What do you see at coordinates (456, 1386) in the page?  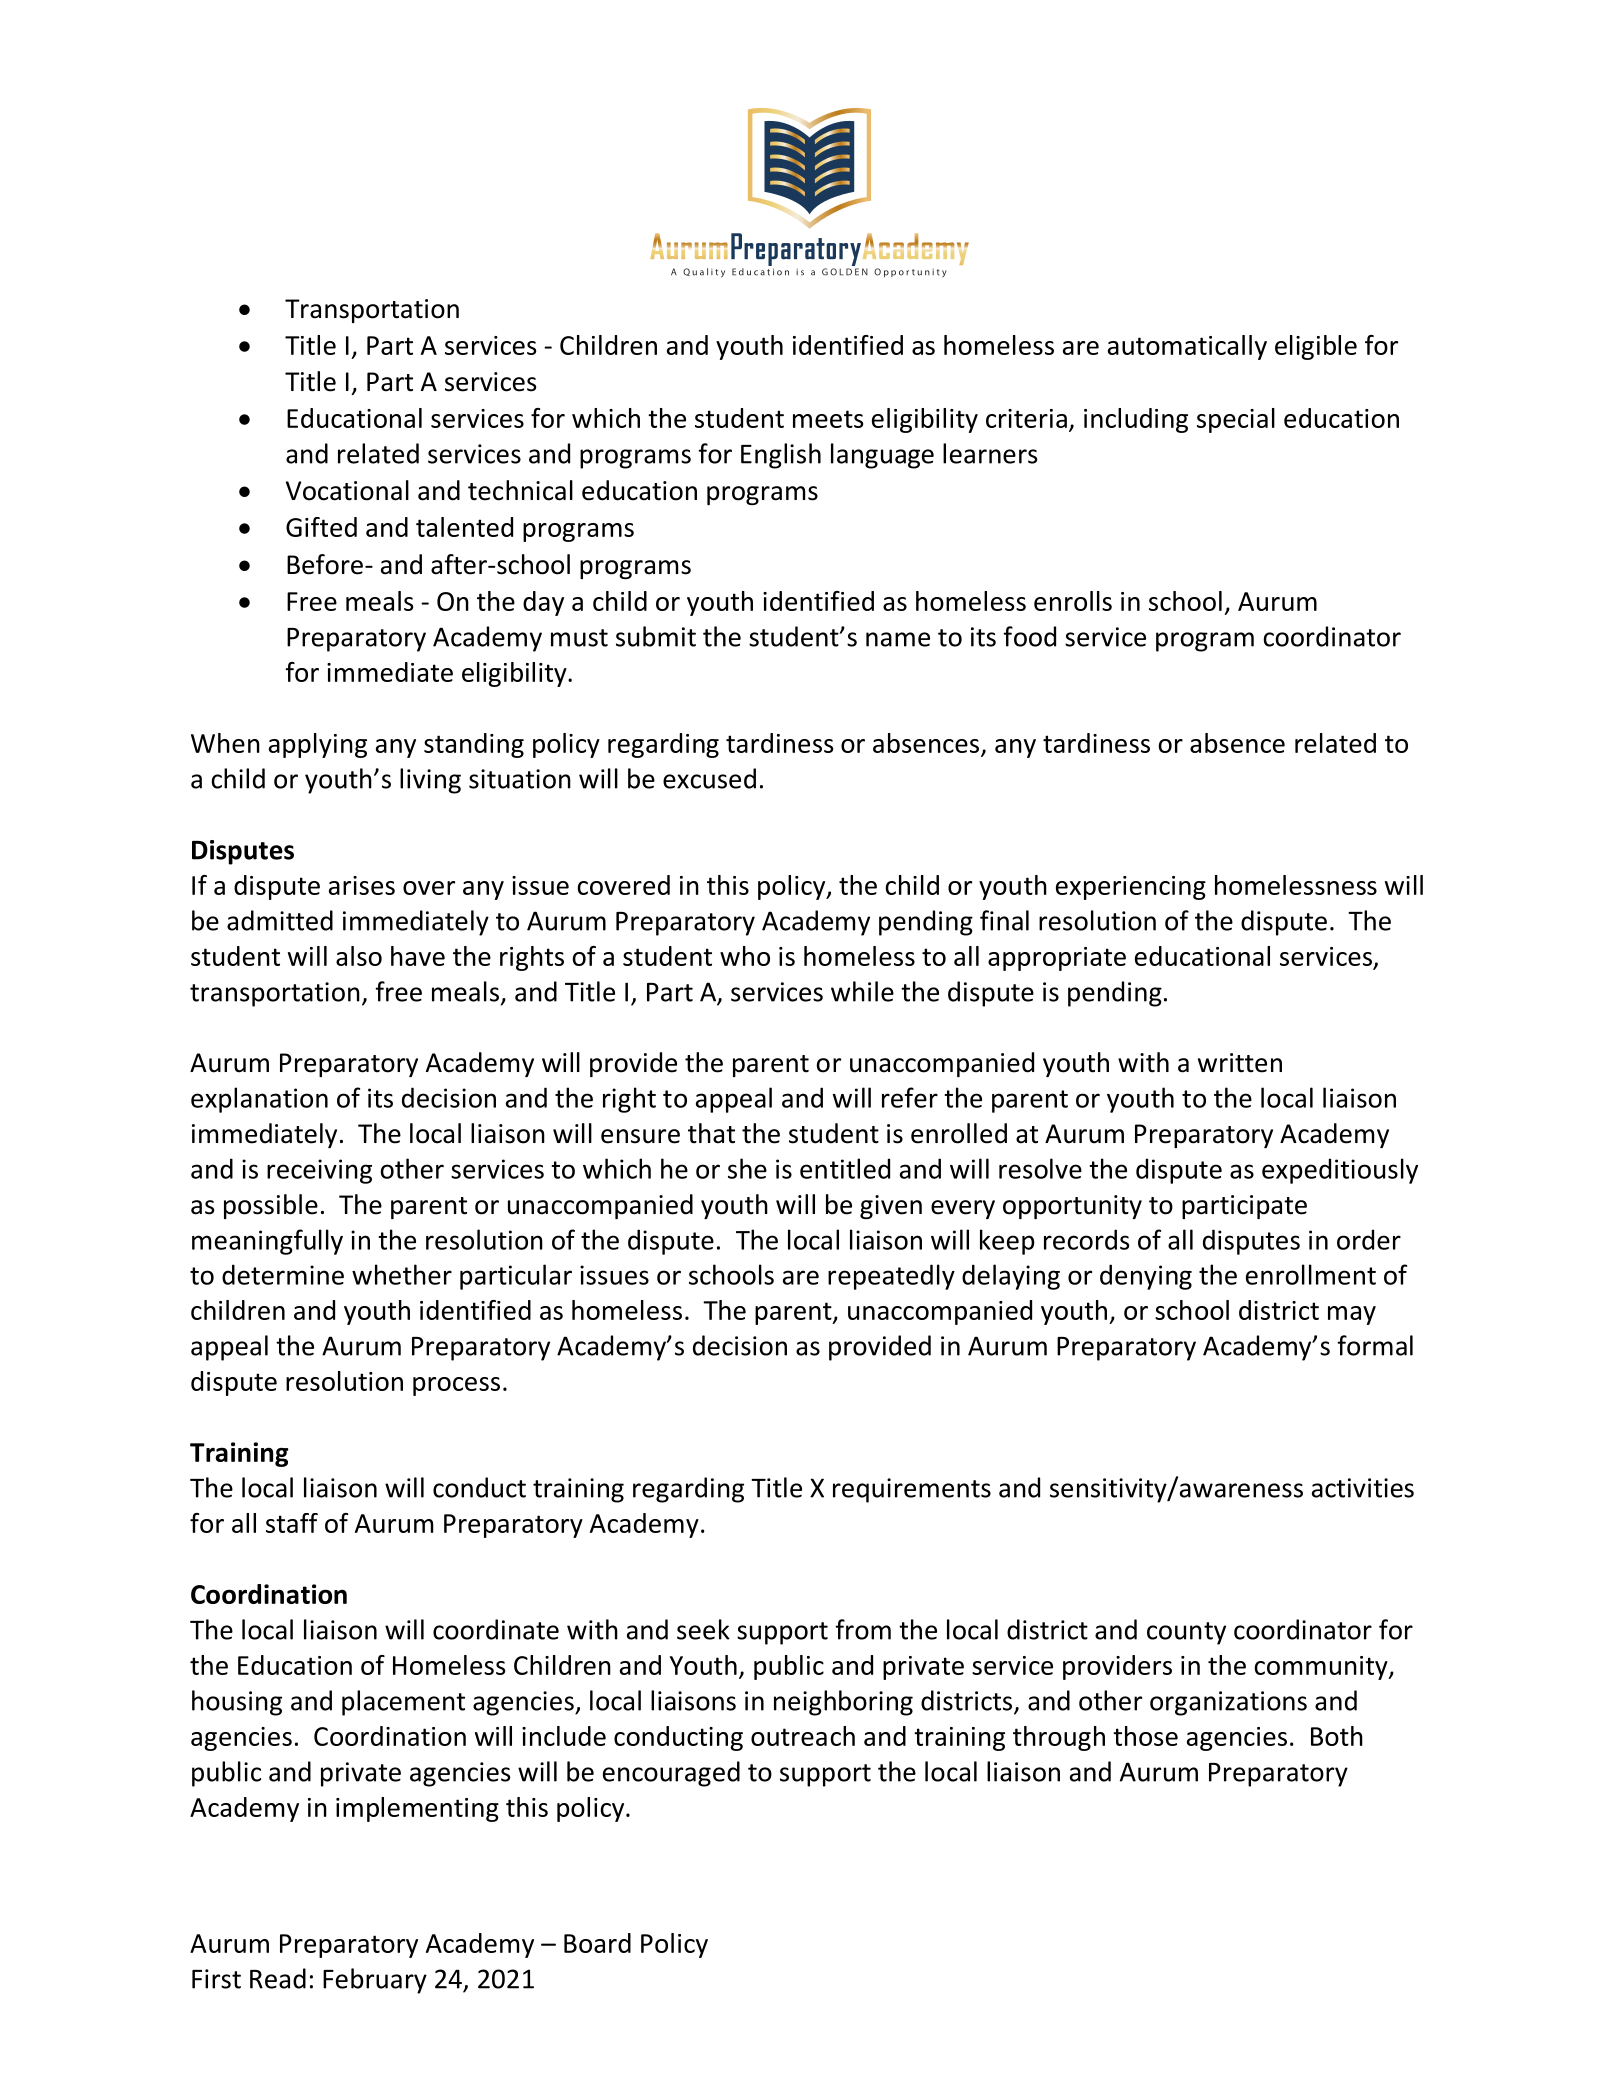 I see `process` at bounding box center [456, 1386].
